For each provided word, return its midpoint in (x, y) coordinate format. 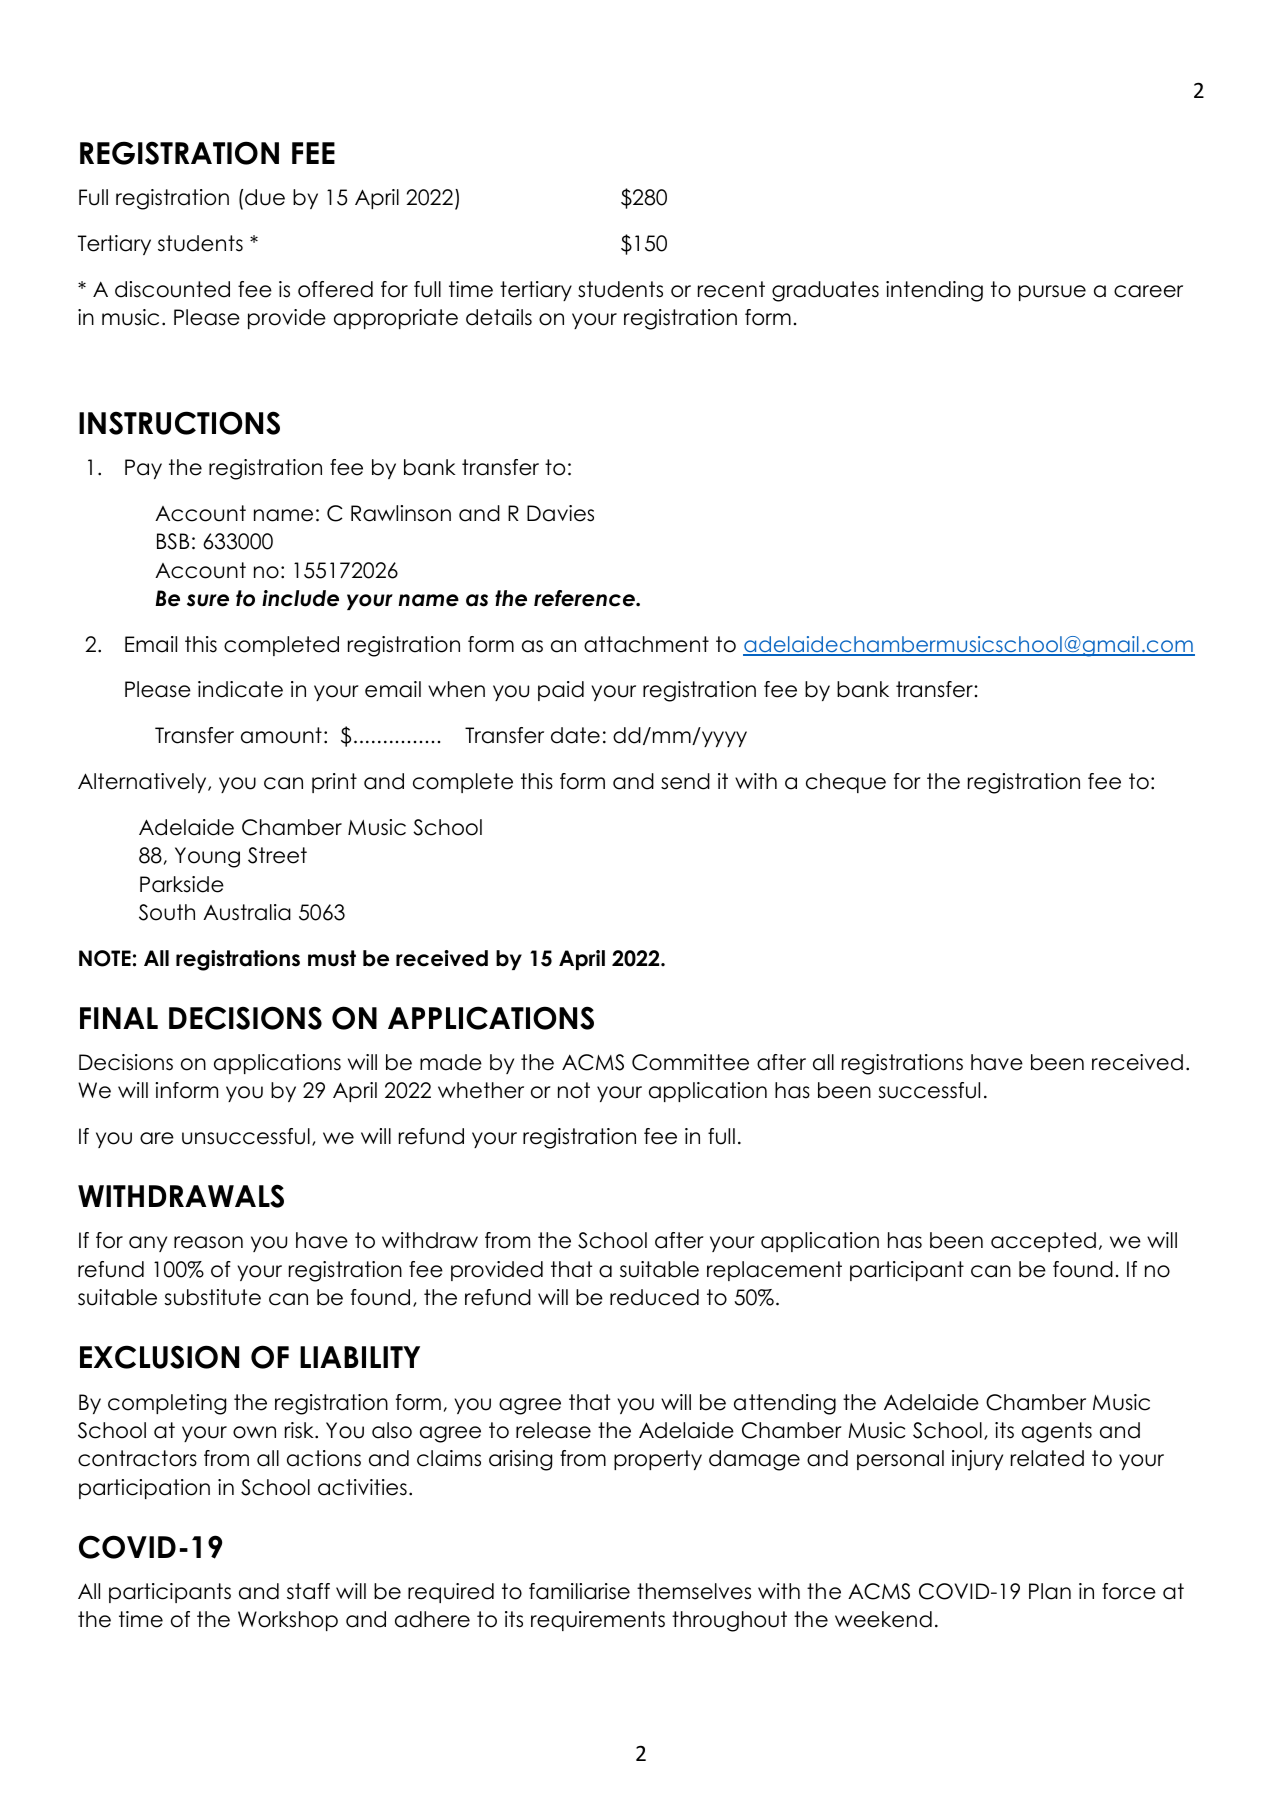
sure (208, 600)
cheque (846, 783)
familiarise (579, 1591)
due (265, 197)
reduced (654, 1297)
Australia (247, 912)
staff (308, 1591)
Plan (1050, 1591)
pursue (1052, 293)
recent (731, 289)
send (685, 781)
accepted (1043, 1242)
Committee (690, 1062)
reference (585, 598)
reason (208, 1242)
